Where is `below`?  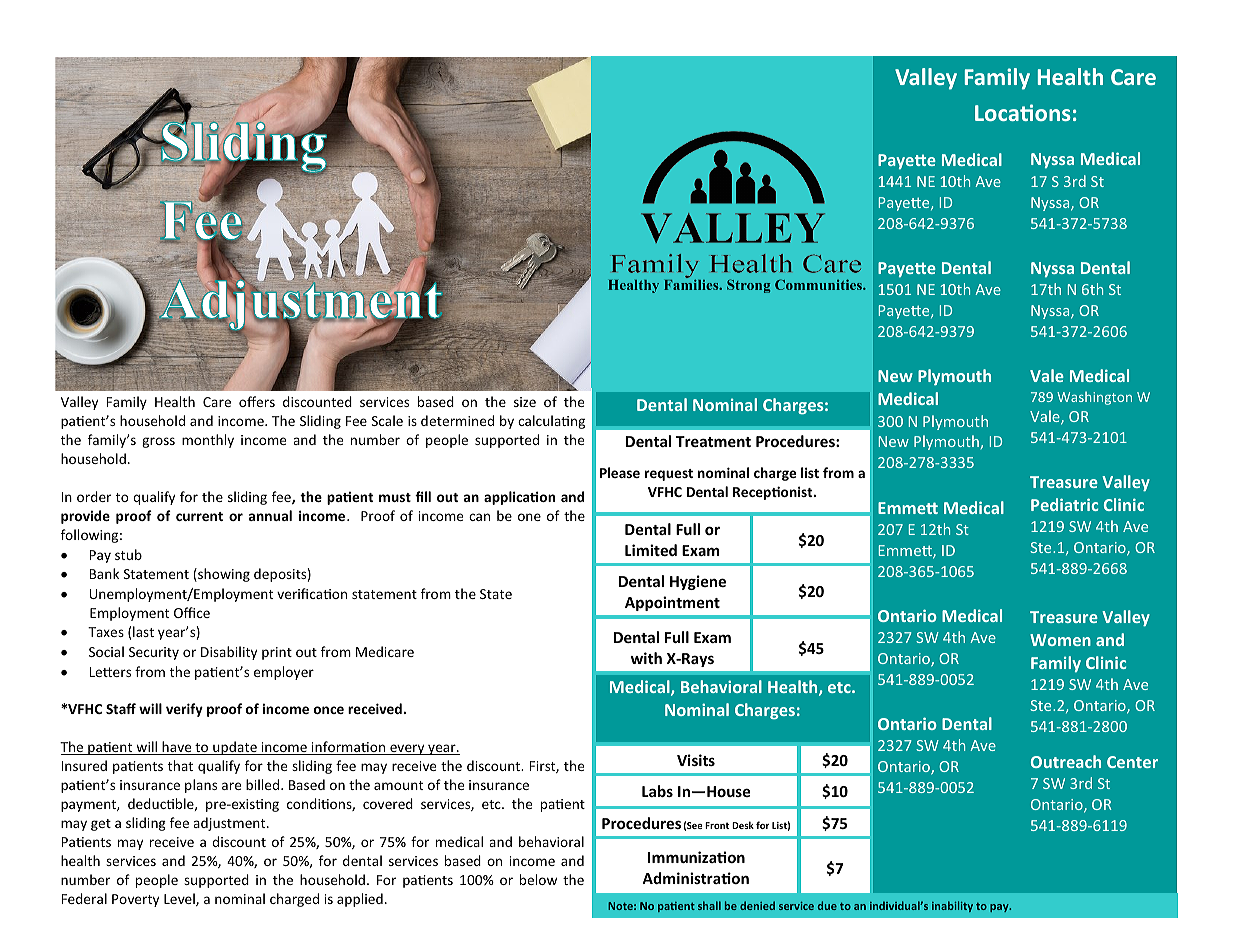
below is located at coordinates (538, 879).
